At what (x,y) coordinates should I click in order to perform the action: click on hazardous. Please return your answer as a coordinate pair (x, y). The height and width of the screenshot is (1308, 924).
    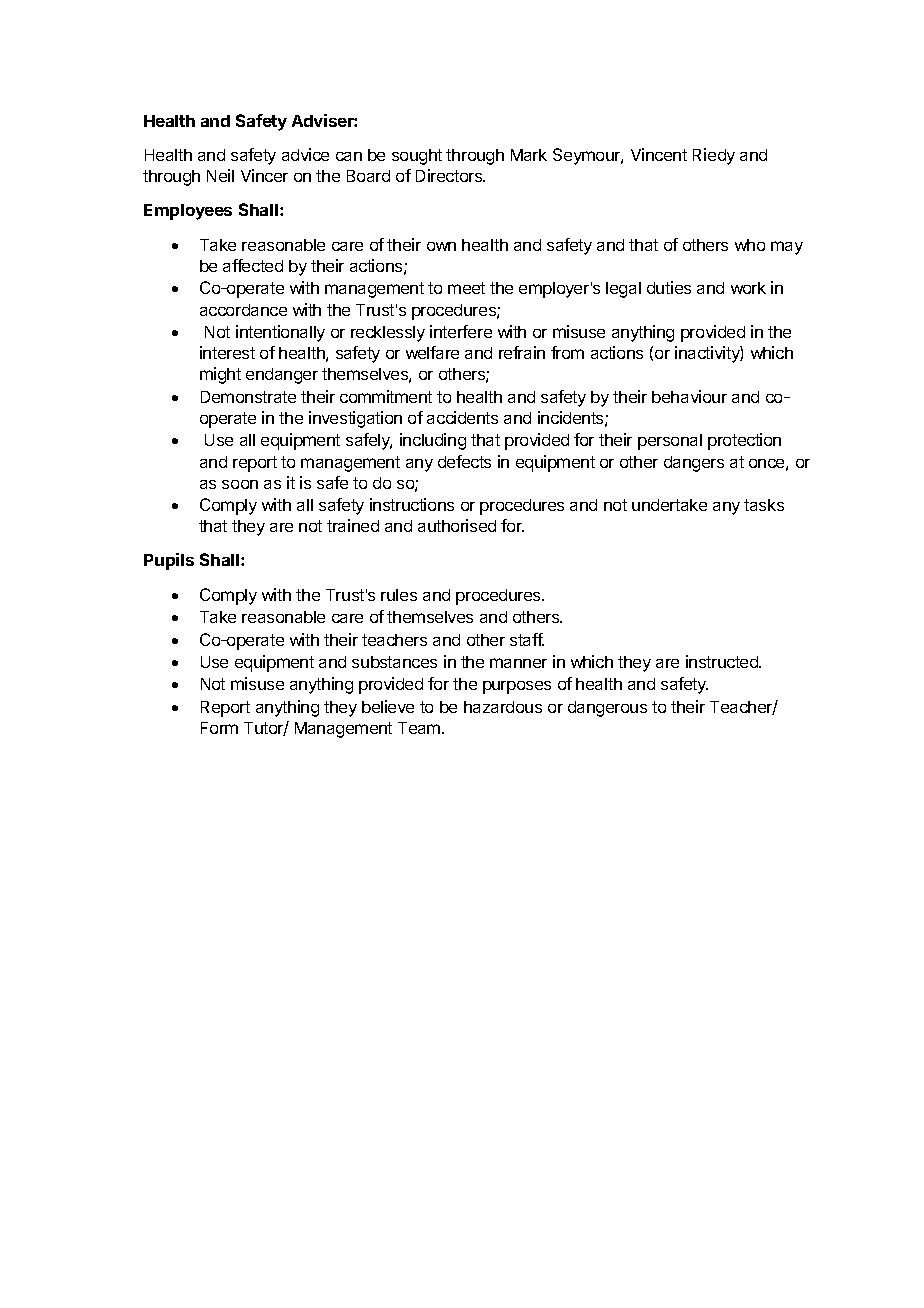
    Looking at the image, I should click on (503, 707).
